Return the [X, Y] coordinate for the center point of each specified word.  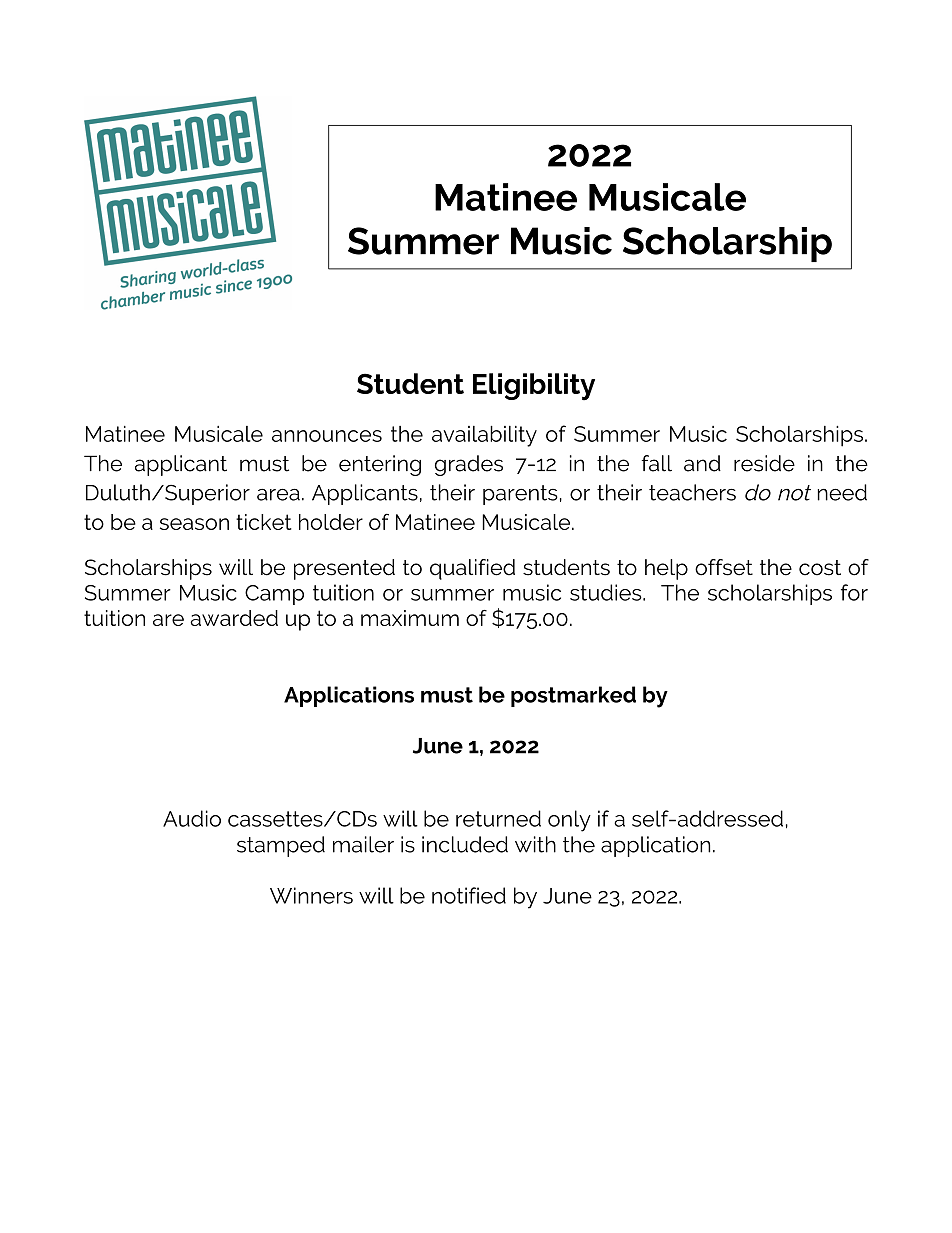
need [842, 492]
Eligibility [534, 387]
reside [764, 463]
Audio [192, 818]
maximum [410, 618]
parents [520, 495]
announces [327, 436]
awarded [234, 618]
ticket [263, 522]
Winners [311, 895]
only [569, 821]
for [854, 592]
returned [498, 818]
